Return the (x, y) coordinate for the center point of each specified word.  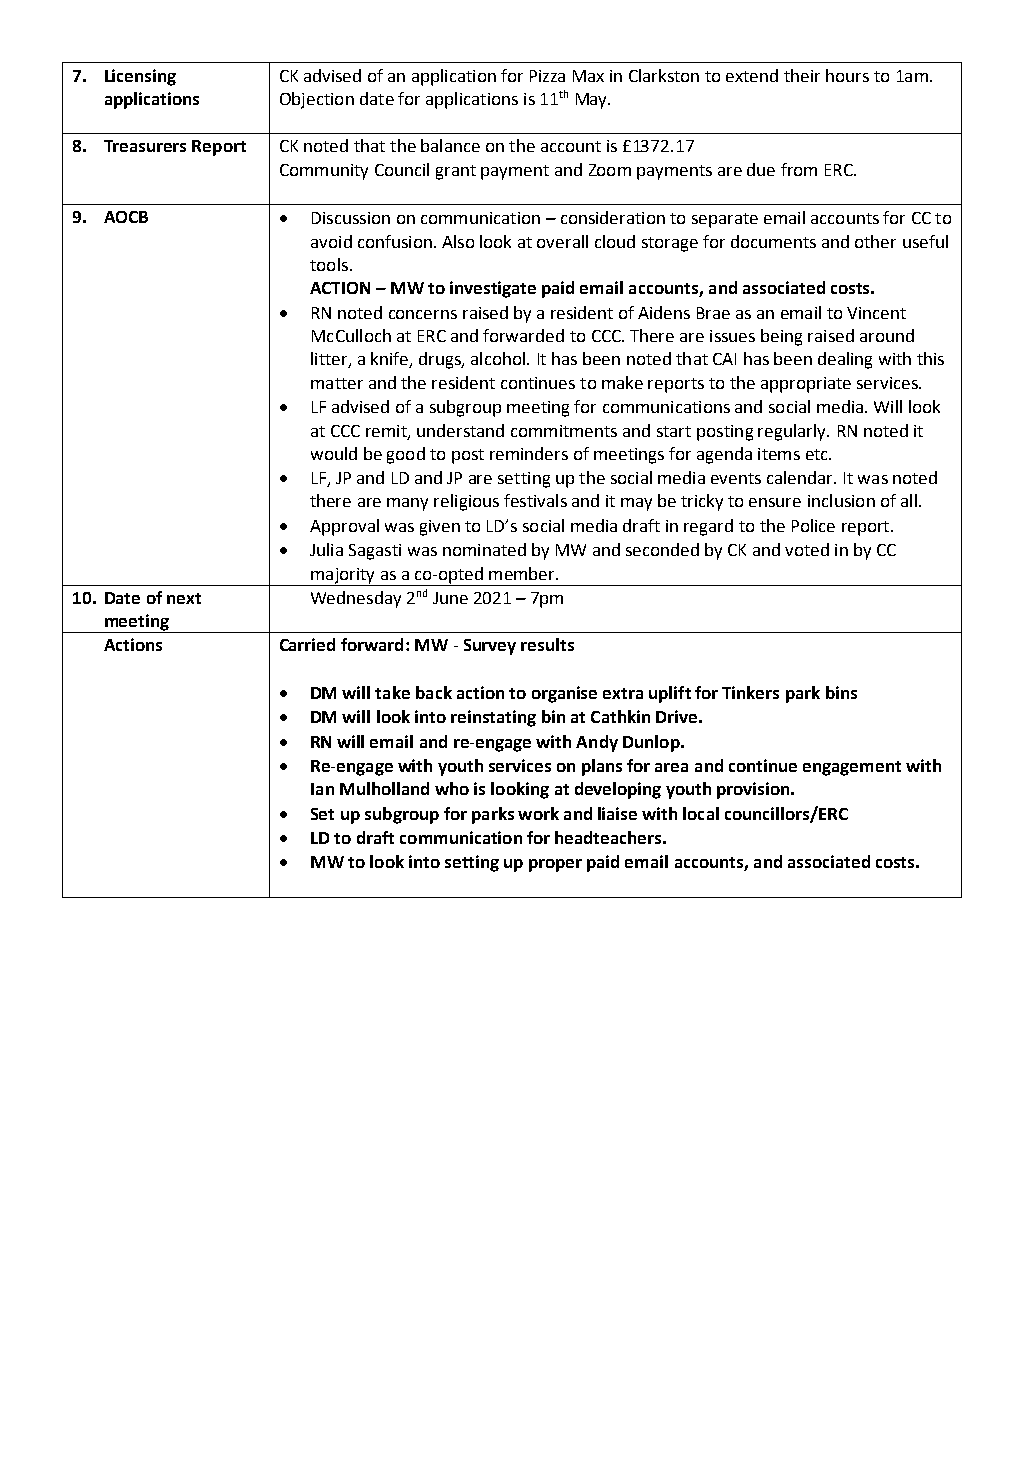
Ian (322, 789)
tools (329, 264)
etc (818, 454)
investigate (493, 289)
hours (847, 75)
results (547, 644)
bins (841, 692)
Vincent (876, 313)
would (334, 453)
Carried (307, 644)
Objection (317, 100)
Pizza (547, 76)
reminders (529, 453)
